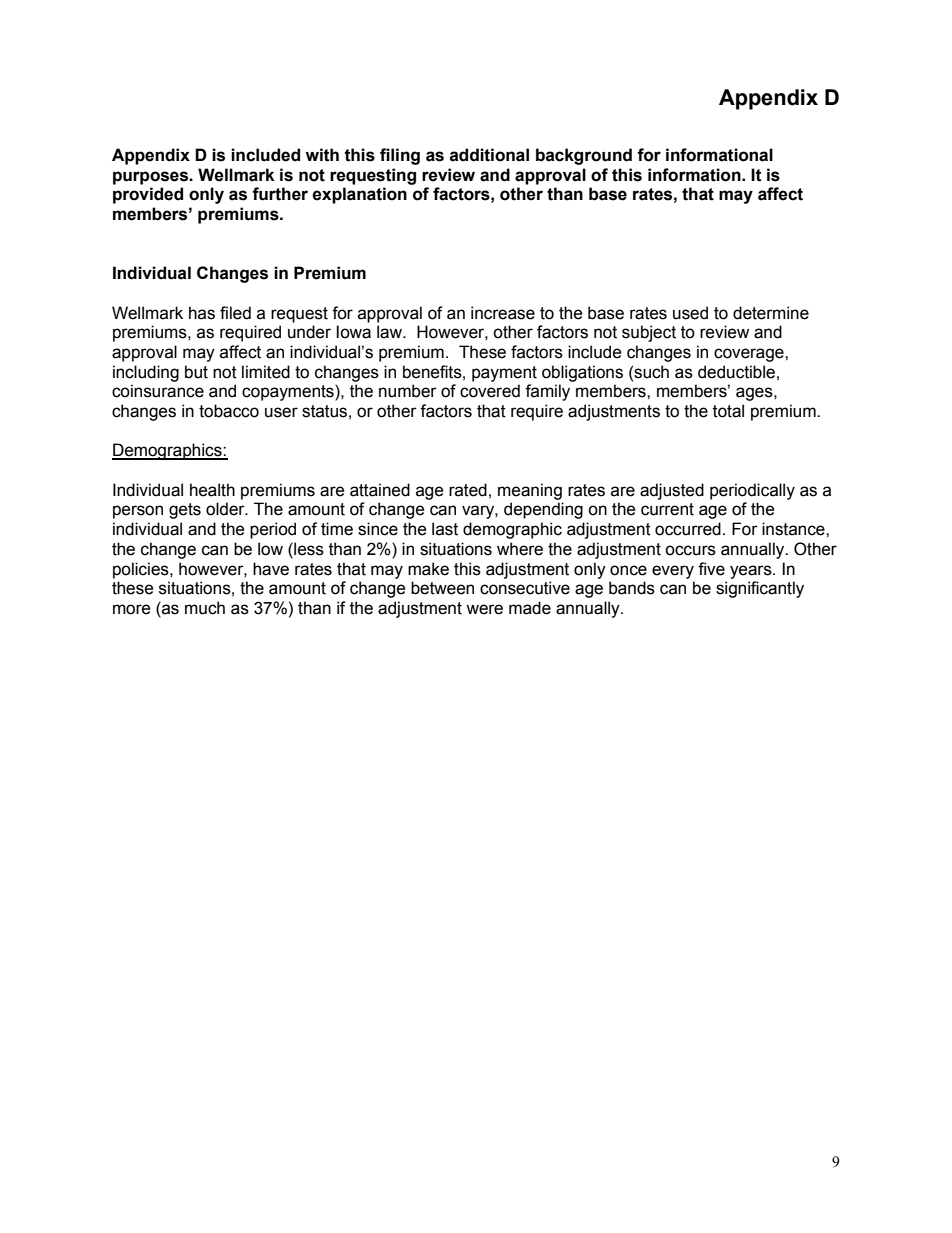  I want to click on additional, so click(489, 155).
